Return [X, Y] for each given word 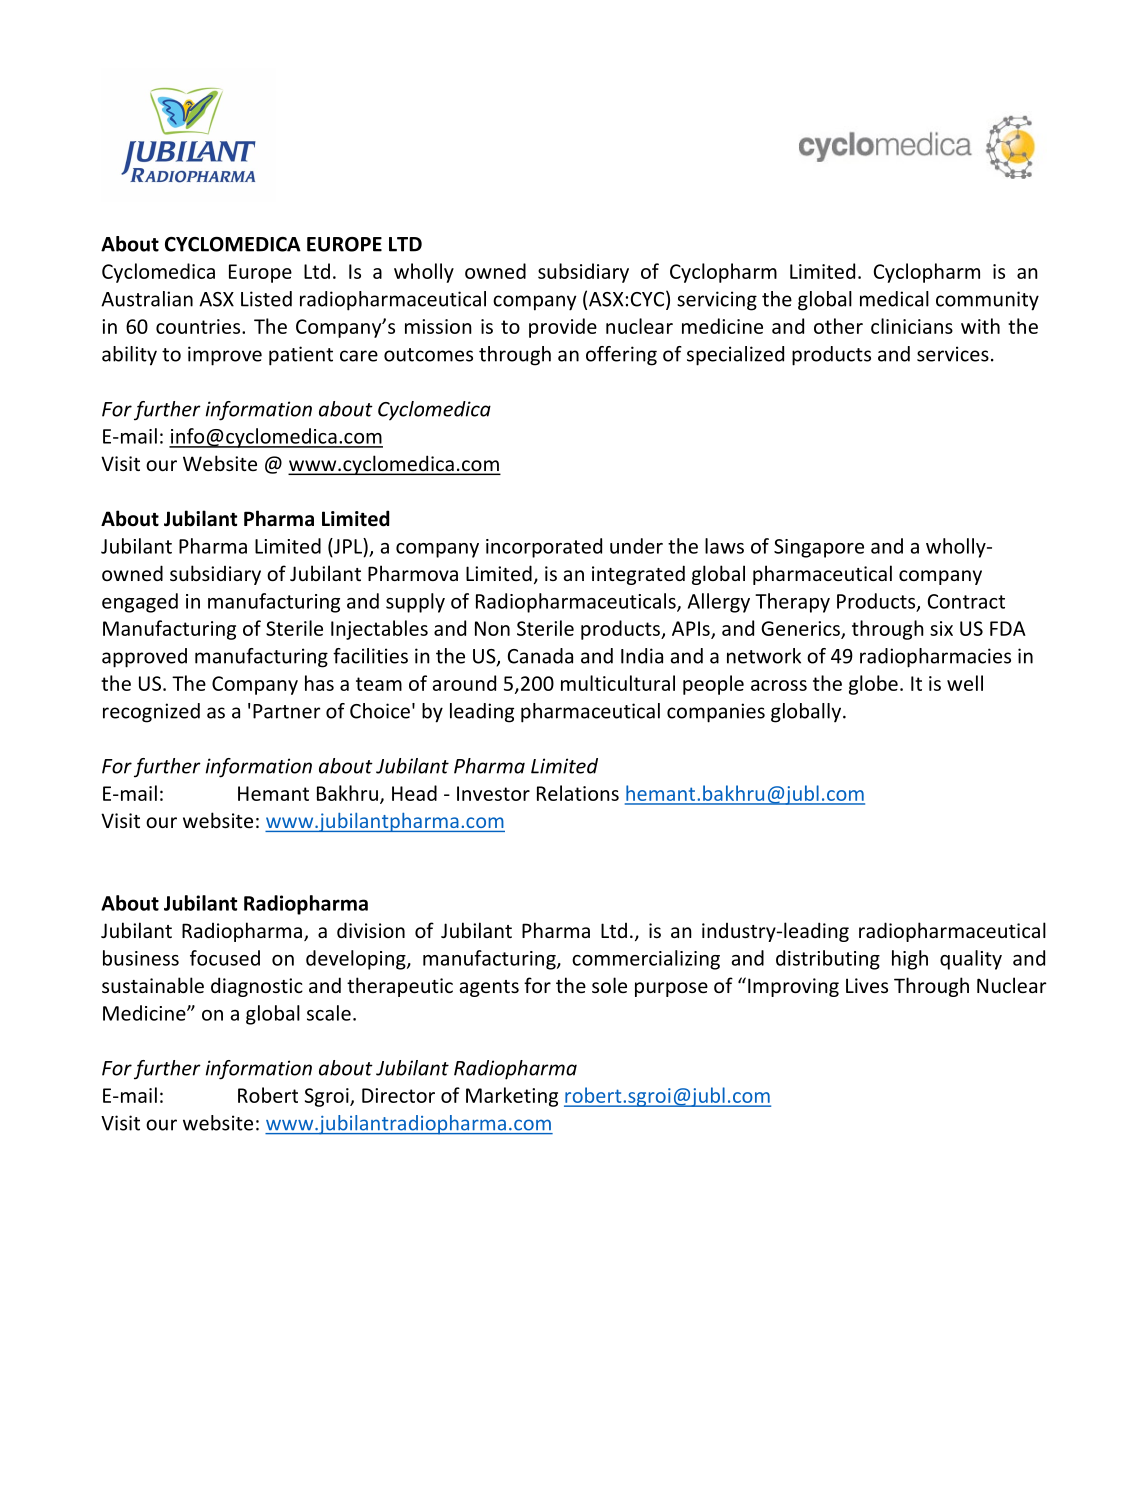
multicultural [618, 683]
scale [329, 1013]
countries [199, 326]
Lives [867, 985]
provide [563, 328]
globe [873, 685]
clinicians [912, 326]
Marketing [512, 1097]
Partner [287, 711]
